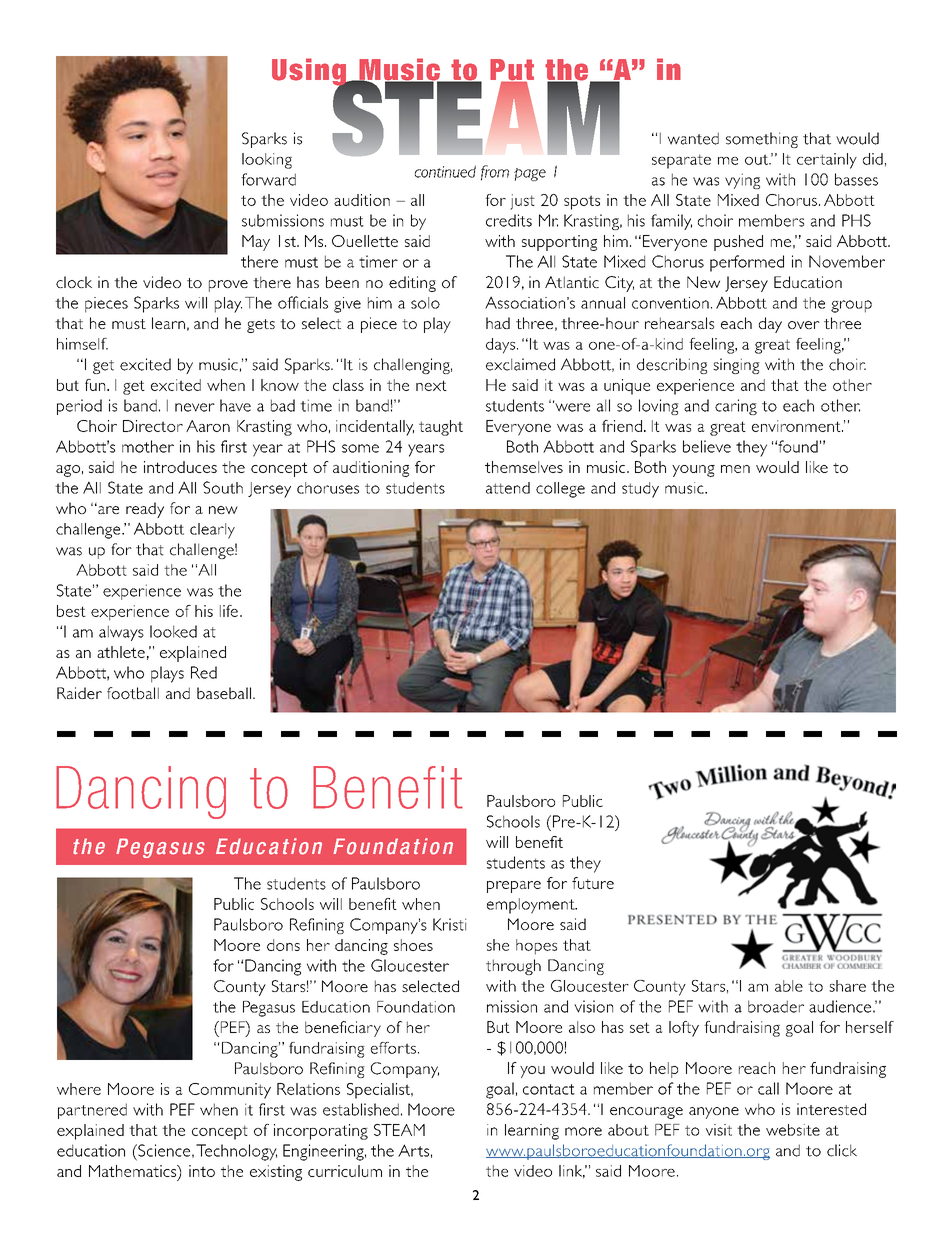  What do you see at coordinates (267, 161) in the screenshot?
I see `looking` at bounding box center [267, 161].
